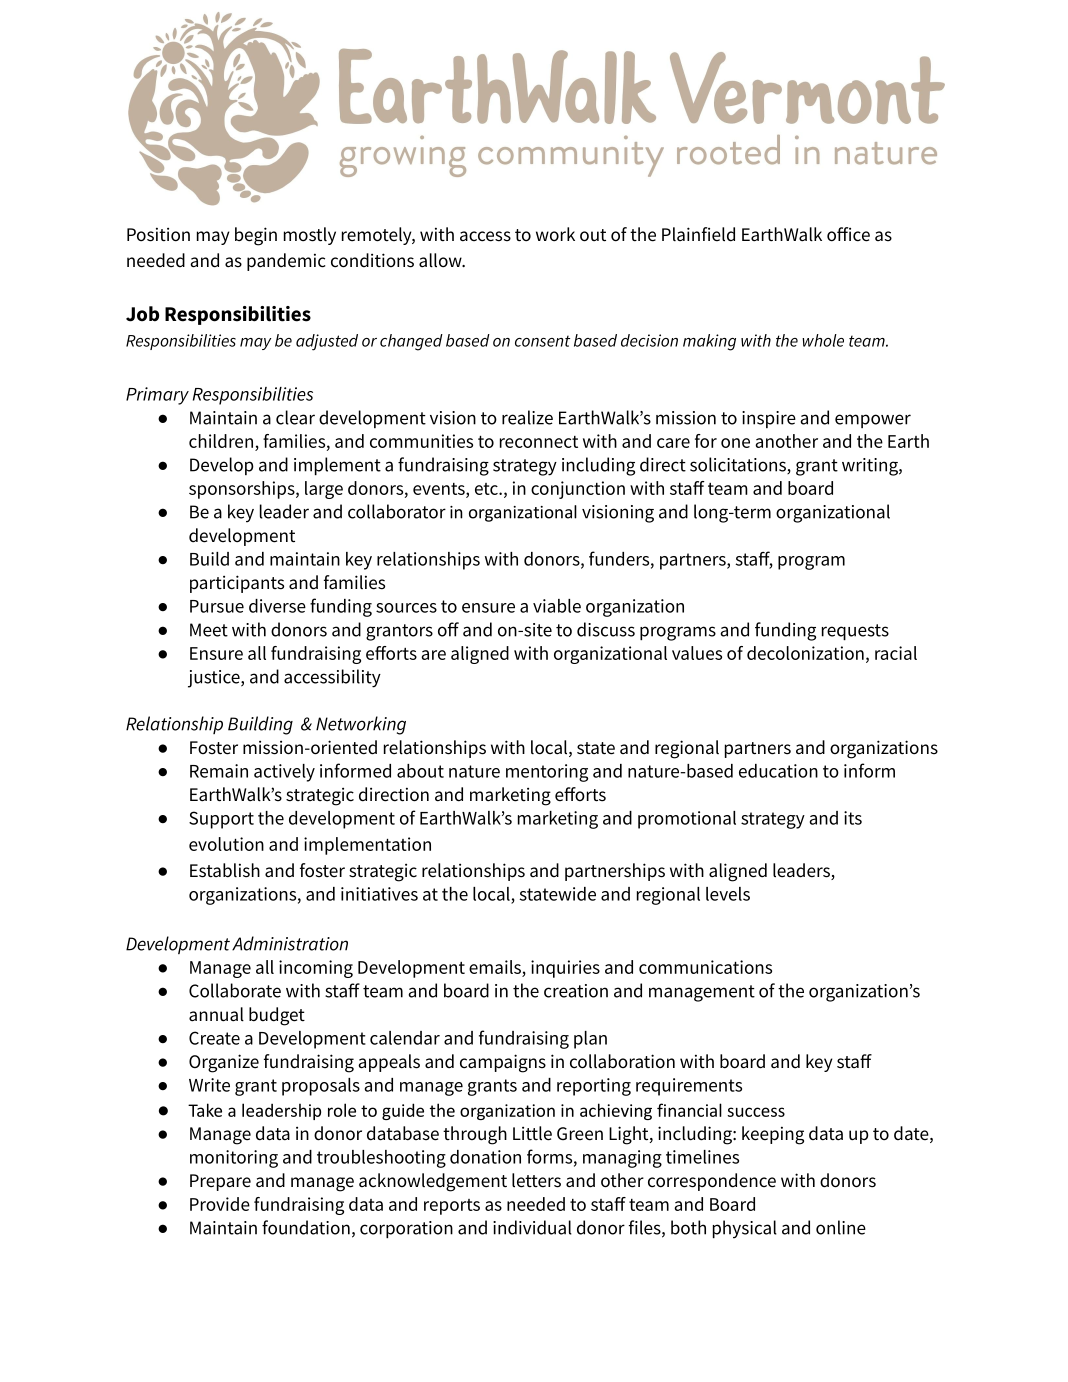 Image resolution: width=1068 pixels, height=1382 pixels. Describe the element at coordinates (256, 236) in the document. I see `begin` at that location.
